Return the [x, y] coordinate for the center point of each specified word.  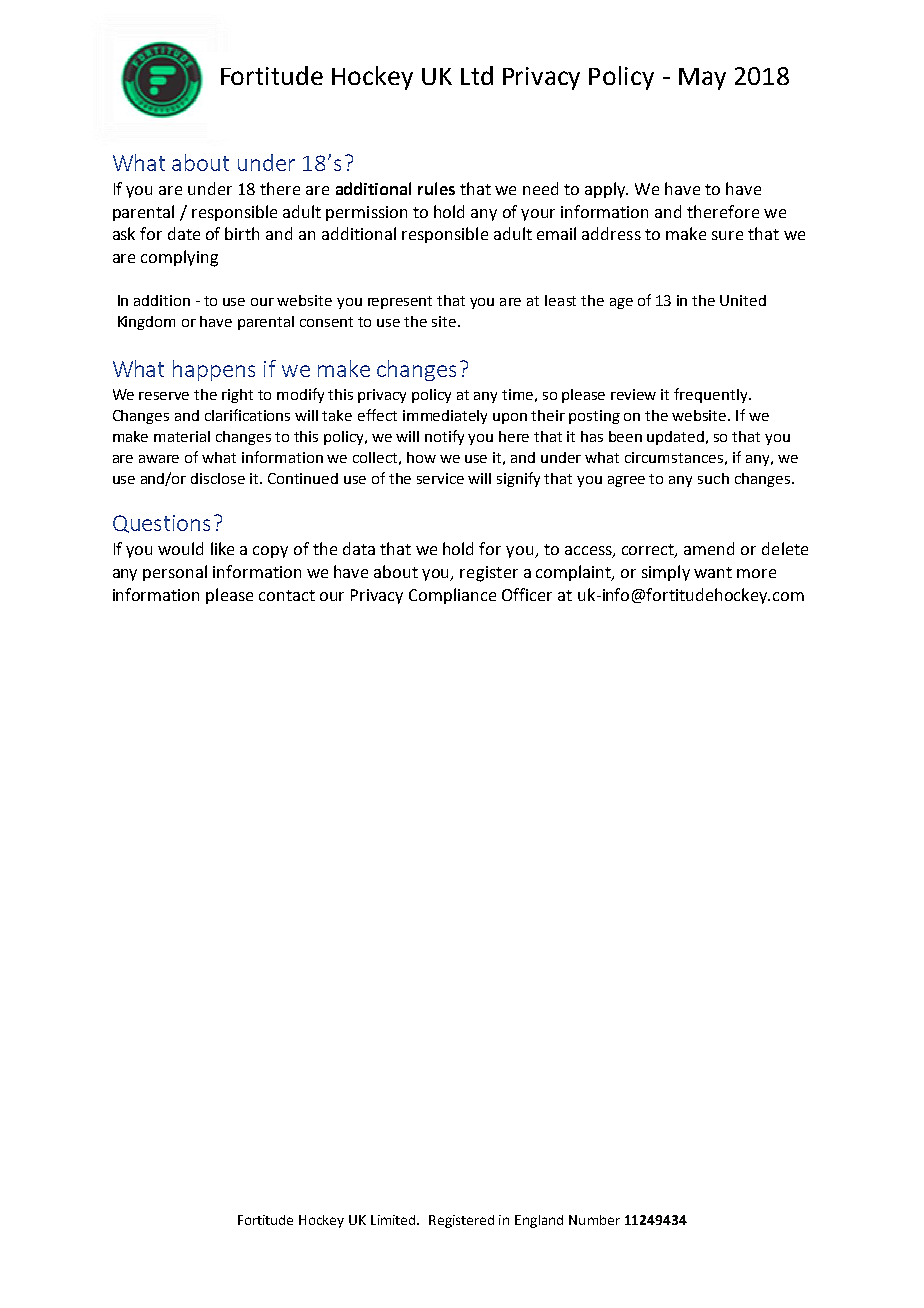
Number [594, 1220]
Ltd [477, 75]
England [539, 1221]
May [702, 79]
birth [242, 233]
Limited [395, 1220]
